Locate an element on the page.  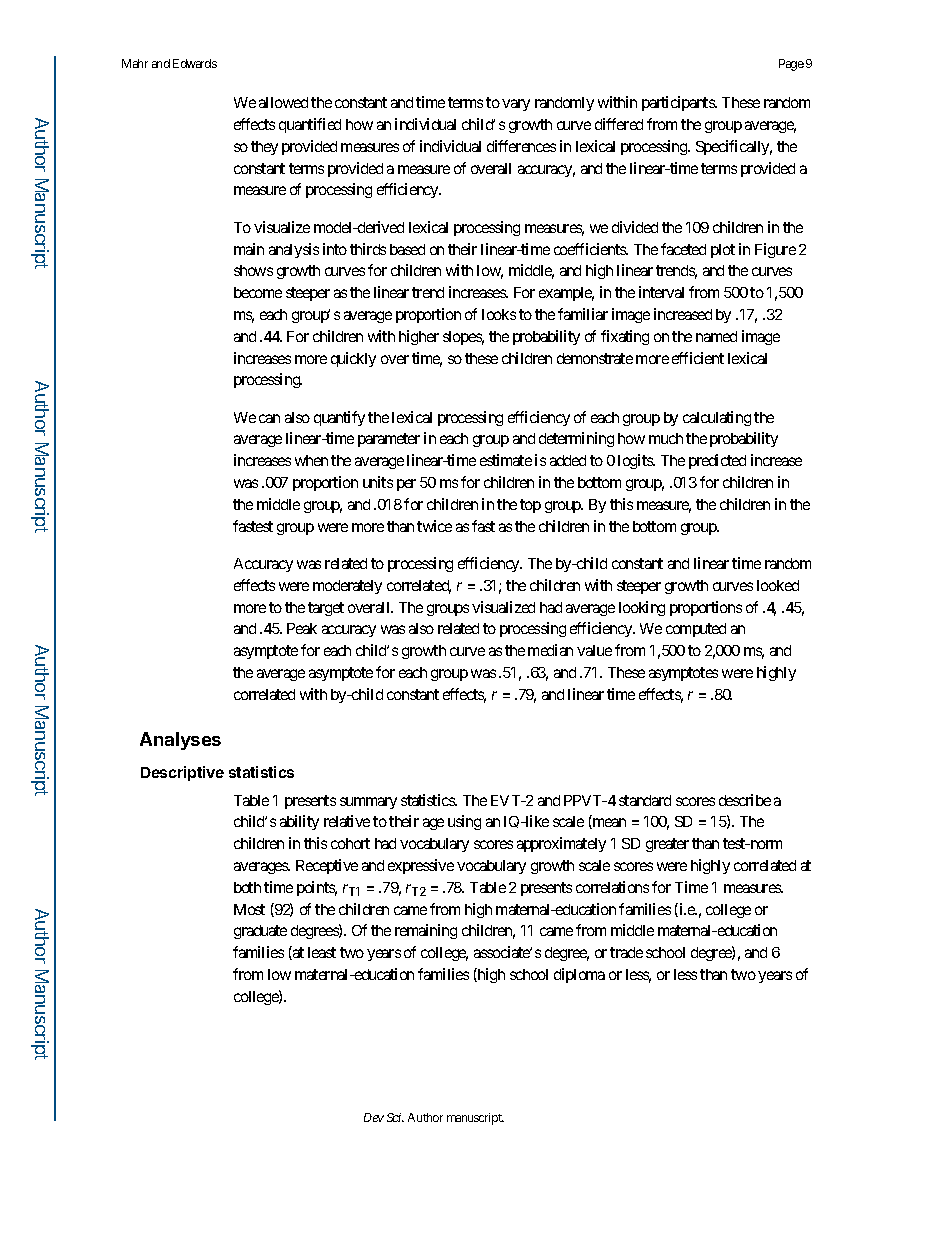
estimate is located at coordinates (506, 460).
